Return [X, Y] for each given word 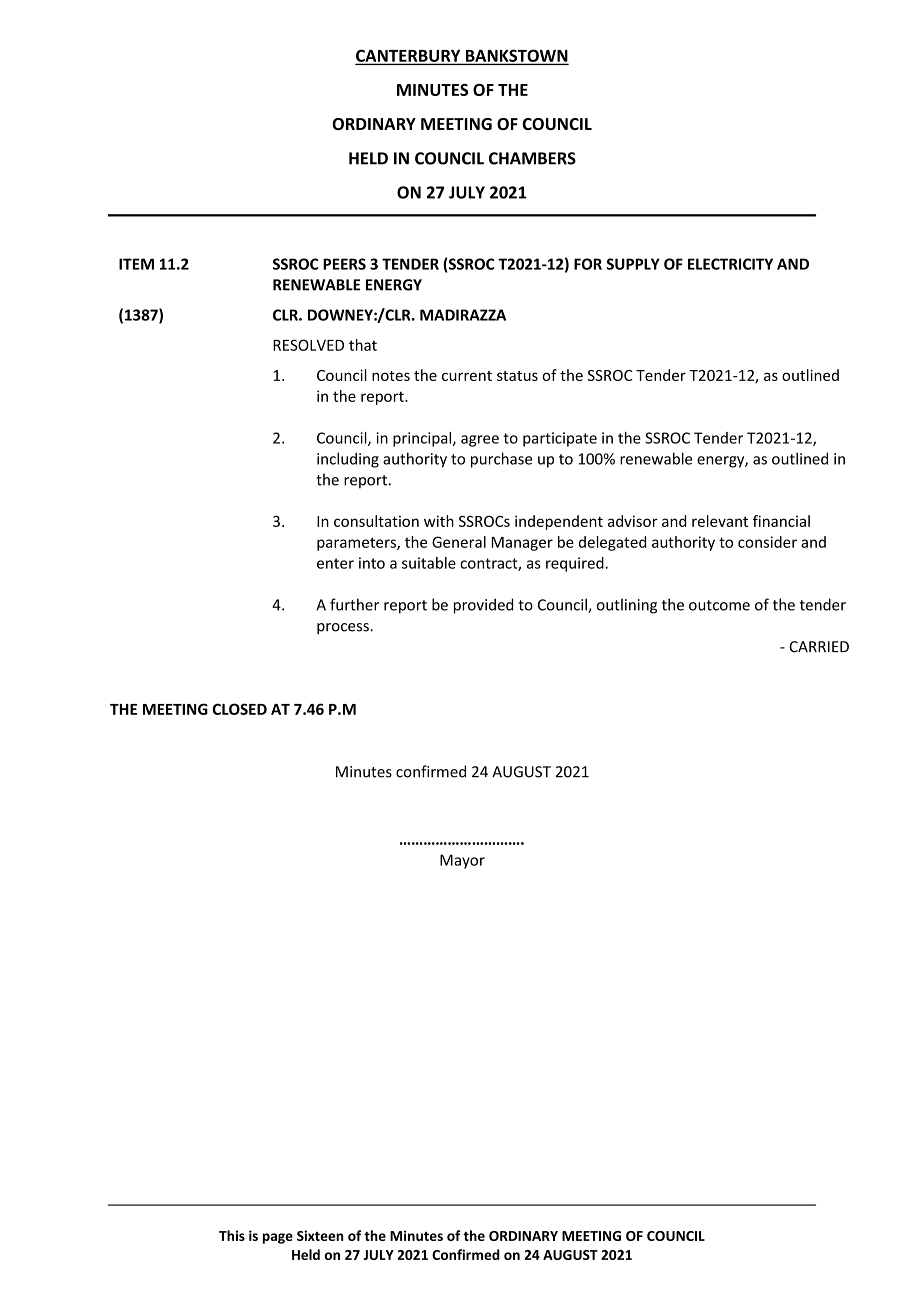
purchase [501, 460]
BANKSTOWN [516, 56]
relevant [720, 521]
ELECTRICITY [730, 264]
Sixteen [320, 1235]
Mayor [462, 861]
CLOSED [239, 709]
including [348, 460]
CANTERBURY [409, 56]
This [232, 1235]
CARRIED [819, 647]
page [278, 1238]
